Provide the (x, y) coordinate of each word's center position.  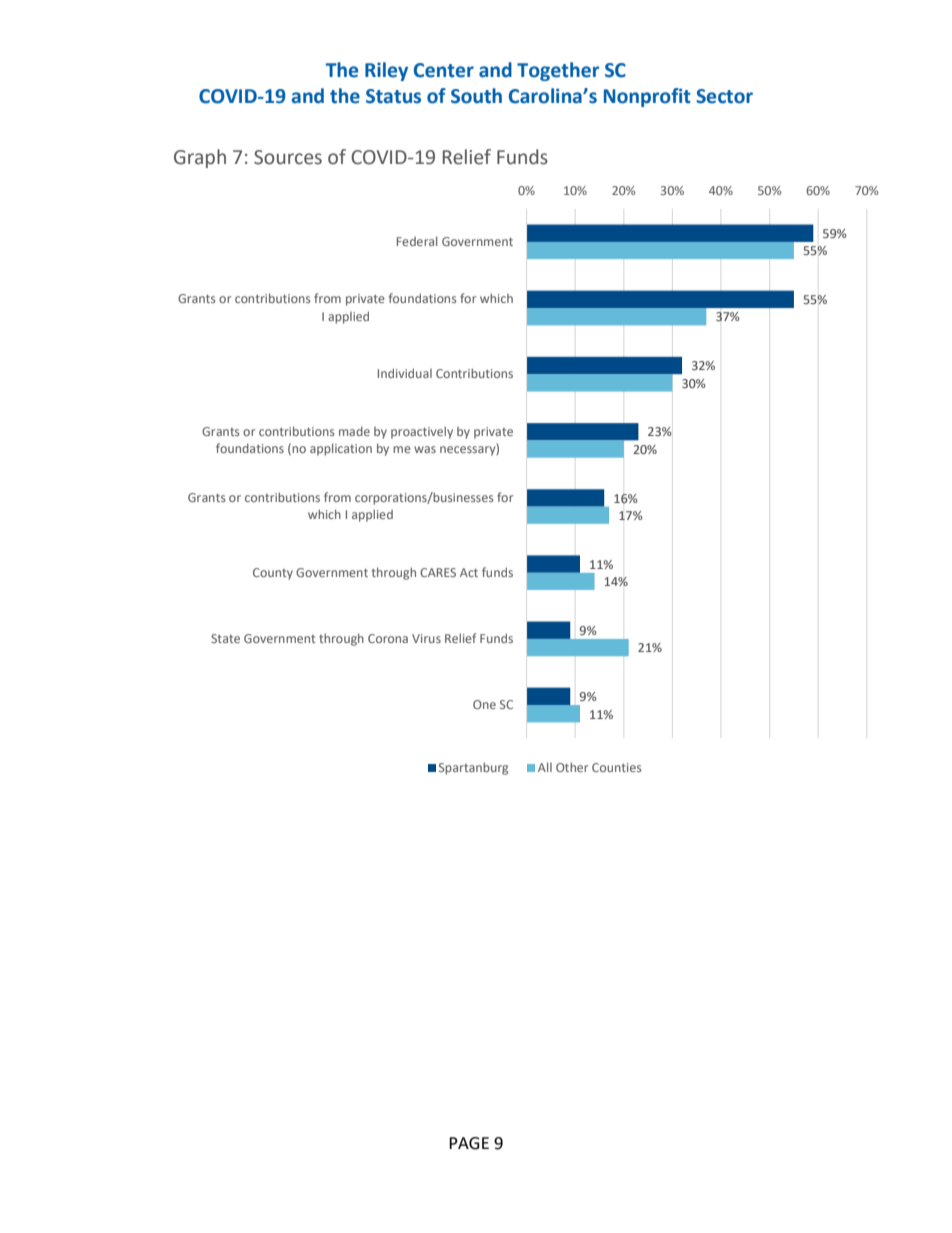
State (225, 638)
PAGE (469, 1143)
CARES (438, 572)
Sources (288, 157)
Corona (388, 638)
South (476, 96)
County (273, 574)
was (425, 449)
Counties (616, 767)
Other (572, 767)
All (545, 767)
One (484, 704)
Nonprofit (647, 97)
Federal (417, 241)
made (354, 431)
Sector (724, 96)
